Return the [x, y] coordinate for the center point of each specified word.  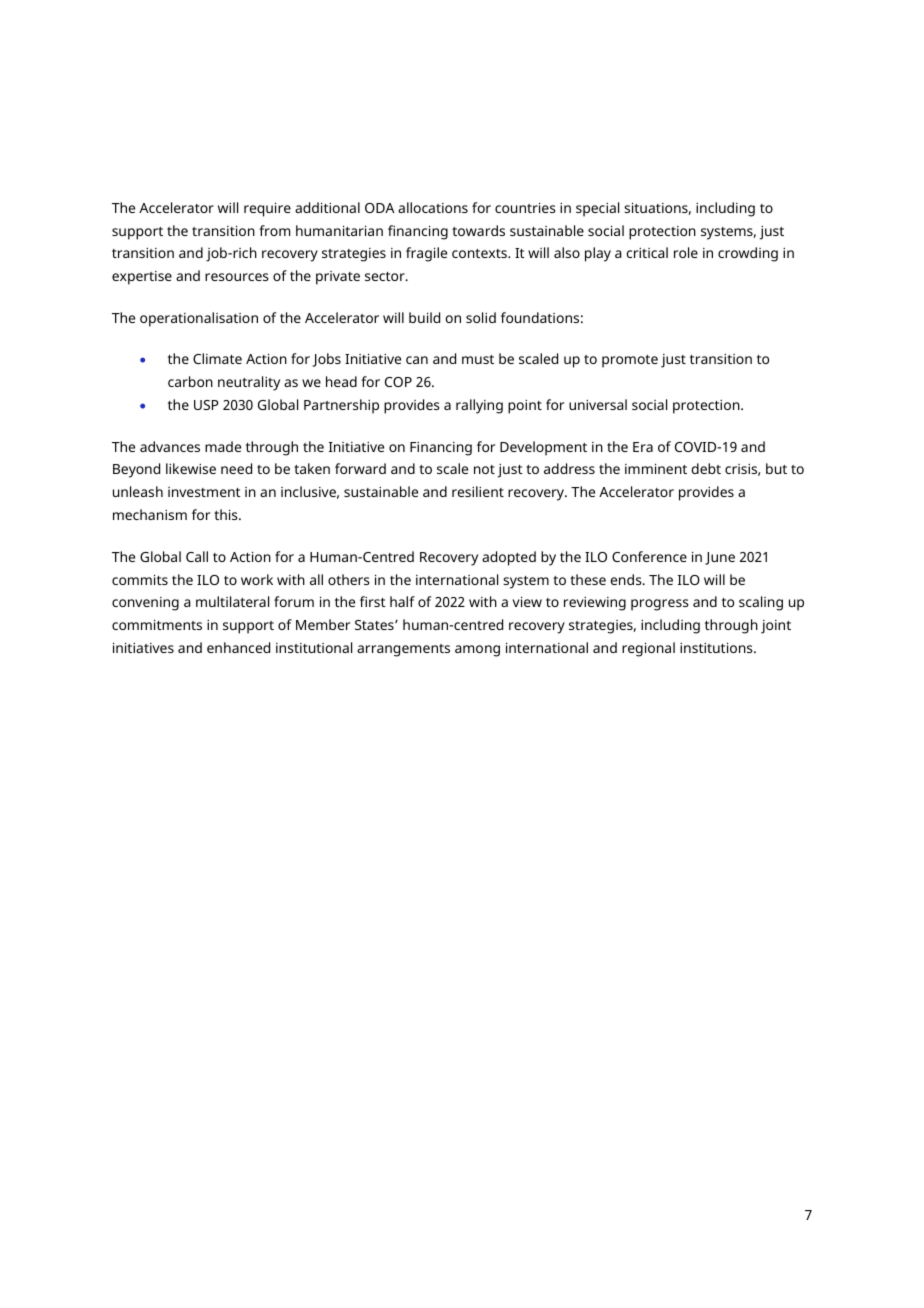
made [223, 446]
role [686, 252]
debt [706, 468]
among [477, 651]
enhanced [238, 647]
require [267, 209]
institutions [717, 647]
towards [478, 230]
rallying [479, 406]
